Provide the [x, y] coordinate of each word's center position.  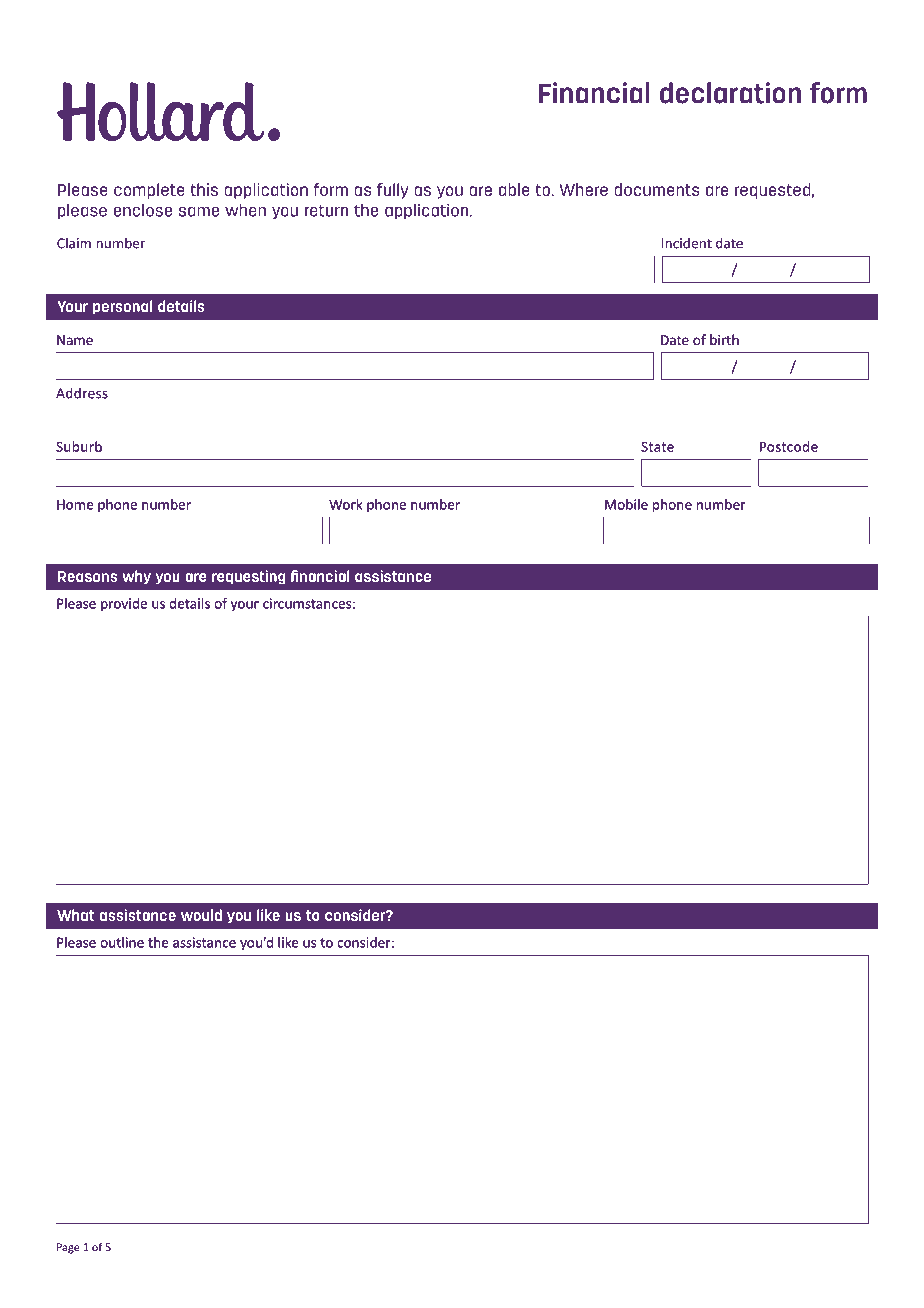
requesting [249, 577]
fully [392, 191]
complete [149, 191]
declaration [730, 93]
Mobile [626, 504]
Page [68, 1248]
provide [124, 604]
